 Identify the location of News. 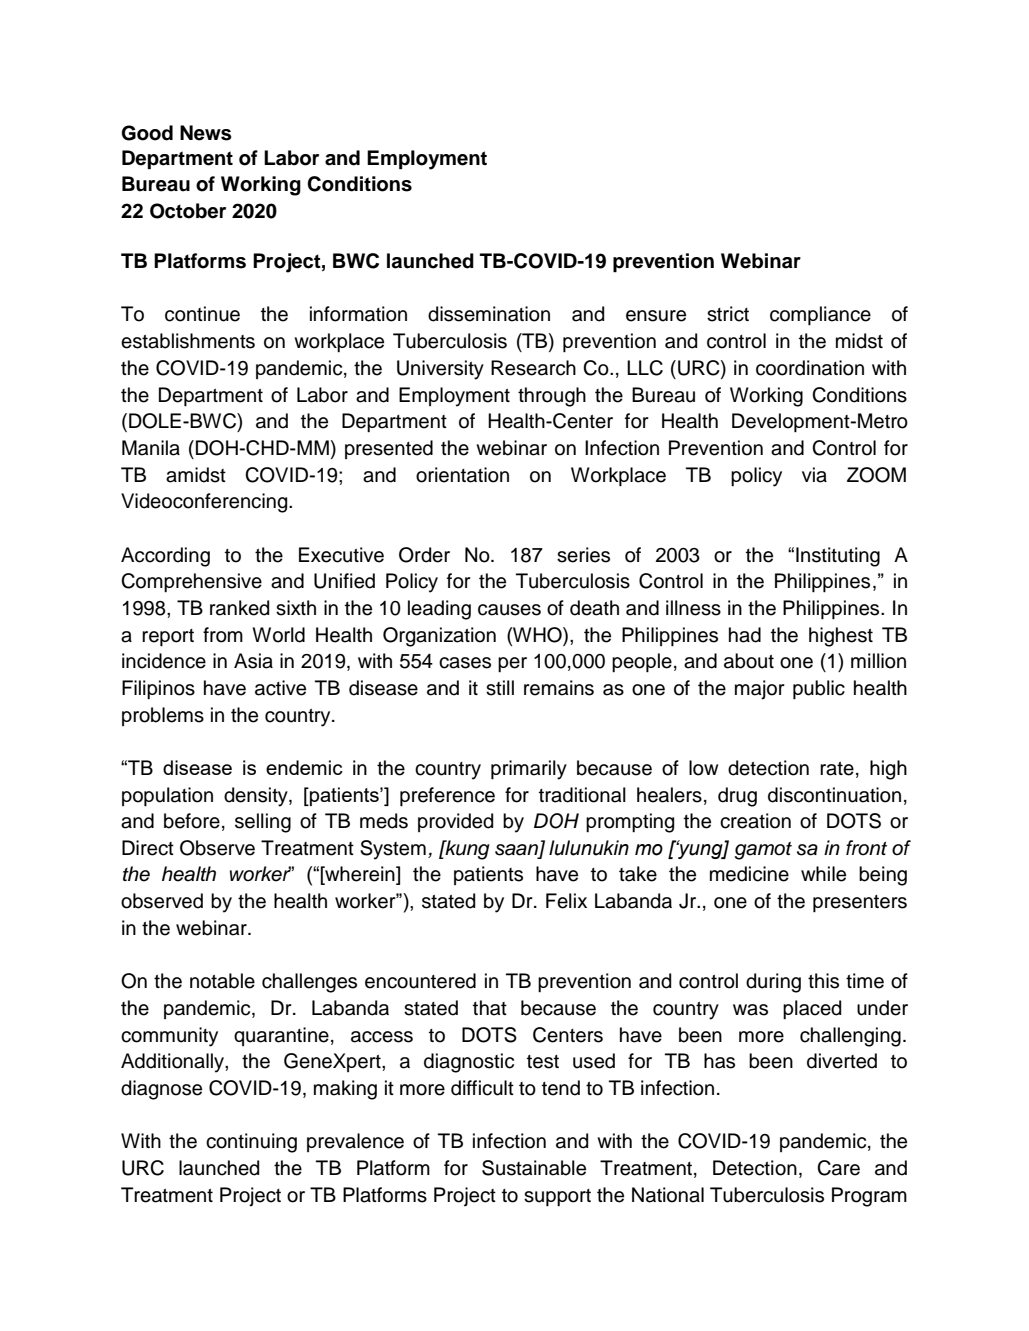
(206, 133).
